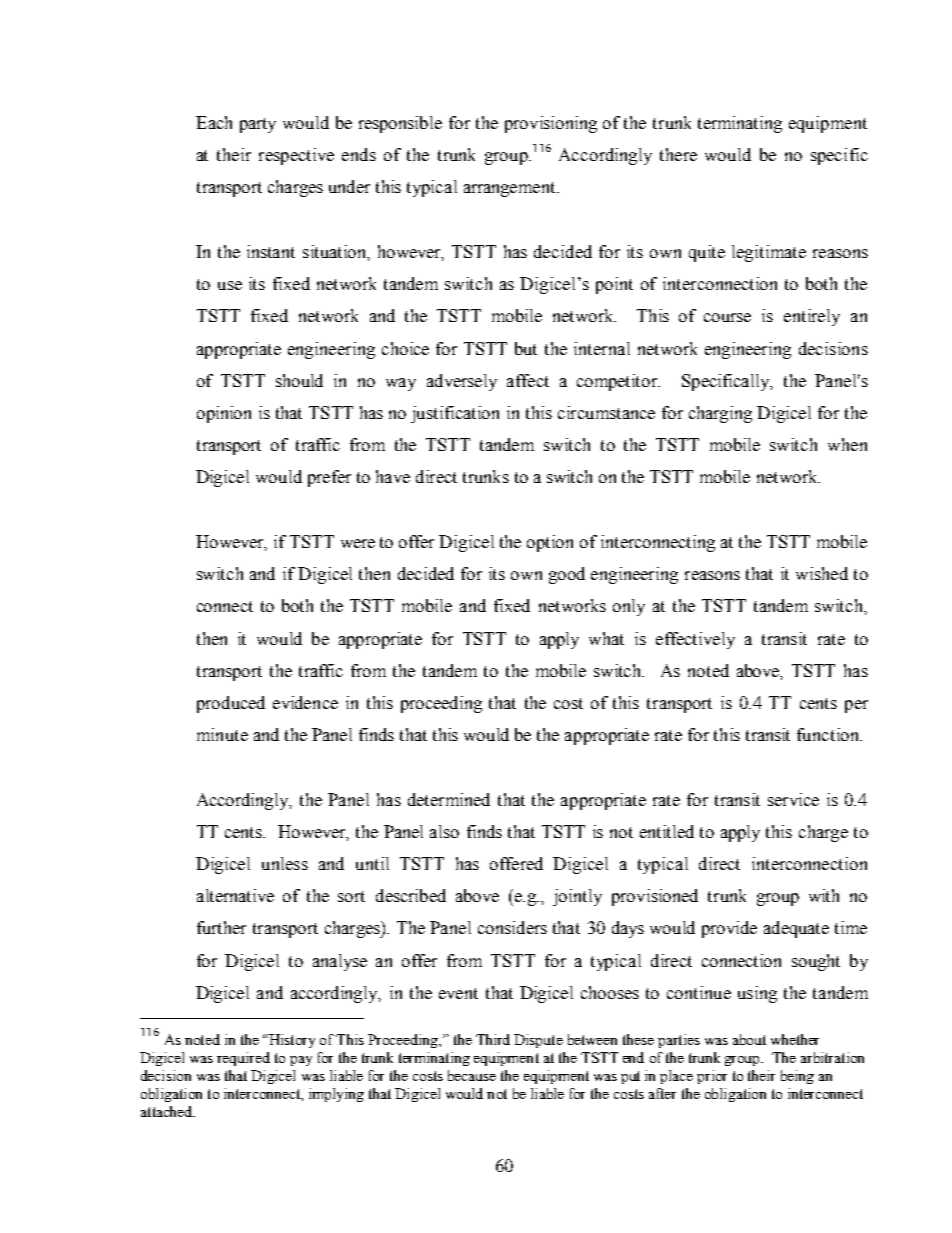  I want to click on service, so click(793, 799).
